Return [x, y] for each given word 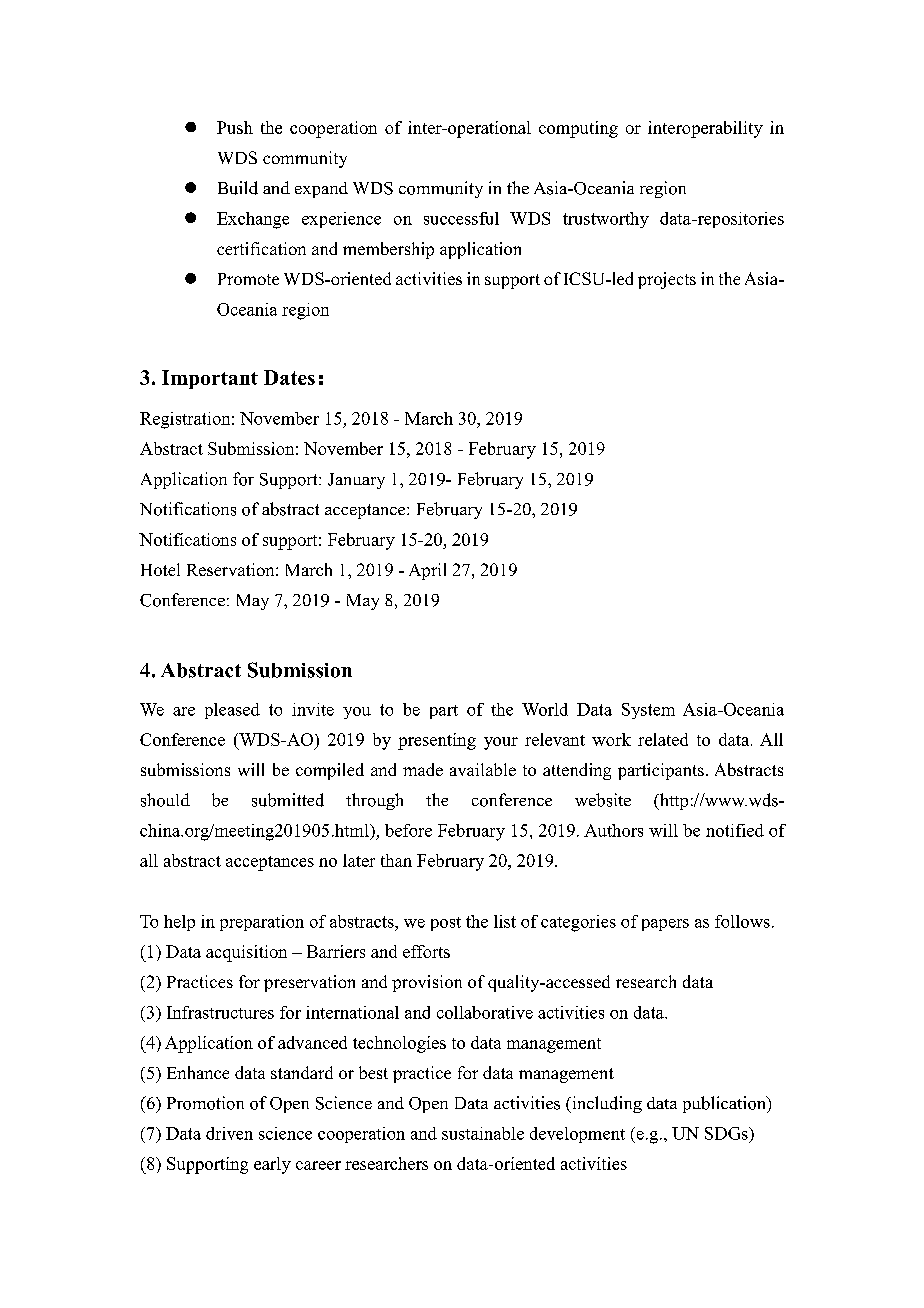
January [356, 481]
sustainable [483, 1133]
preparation [262, 923]
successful [461, 218]
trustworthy [606, 220]
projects [667, 280]
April [427, 571]
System [648, 711]
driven [229, 1133]
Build [238, 188]
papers [665, 925]
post [446, 924]
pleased [232, 711]
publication [725, 1104]
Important [210, 379]
